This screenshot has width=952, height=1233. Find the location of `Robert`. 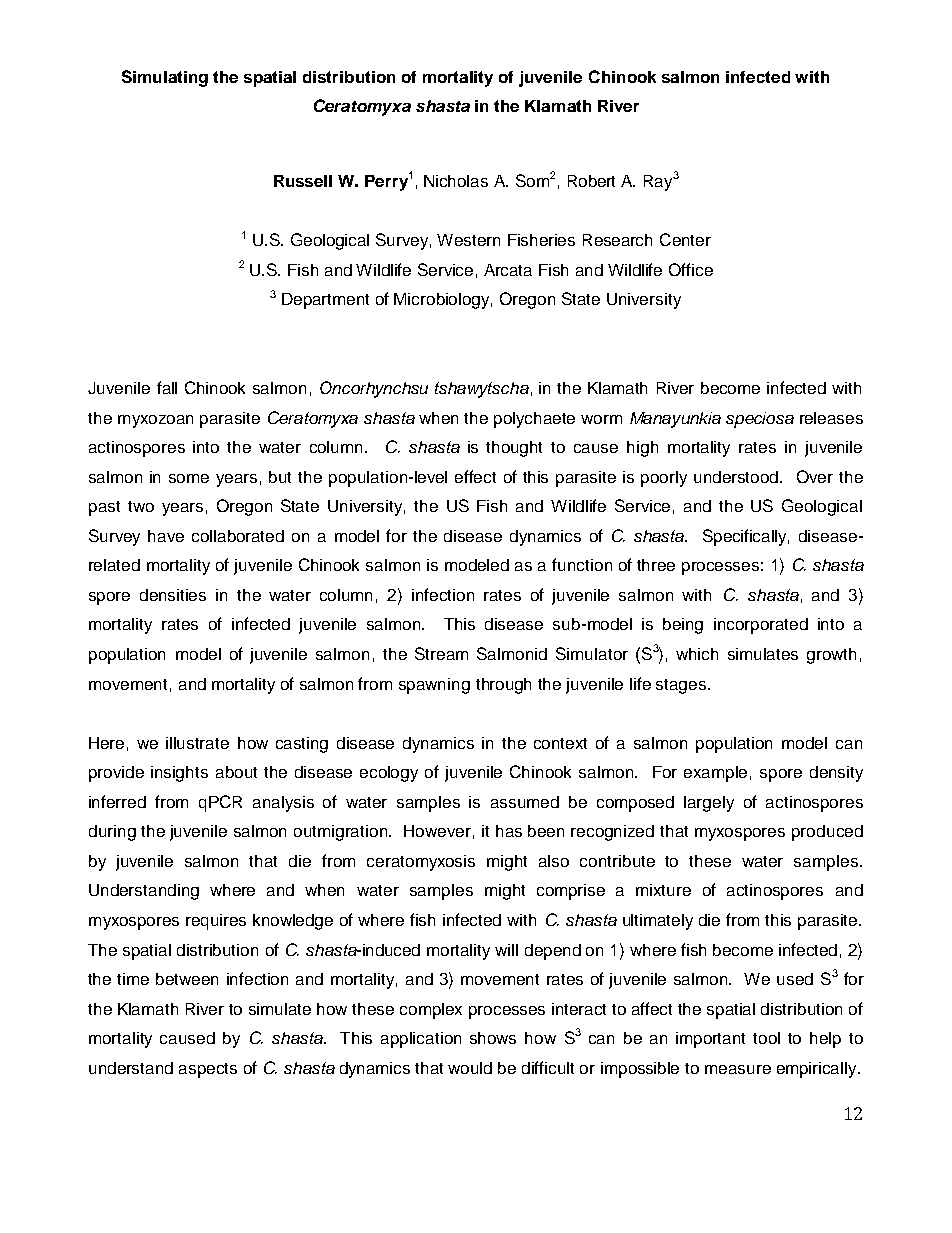

Robert is located at coordinates (591, 181).
